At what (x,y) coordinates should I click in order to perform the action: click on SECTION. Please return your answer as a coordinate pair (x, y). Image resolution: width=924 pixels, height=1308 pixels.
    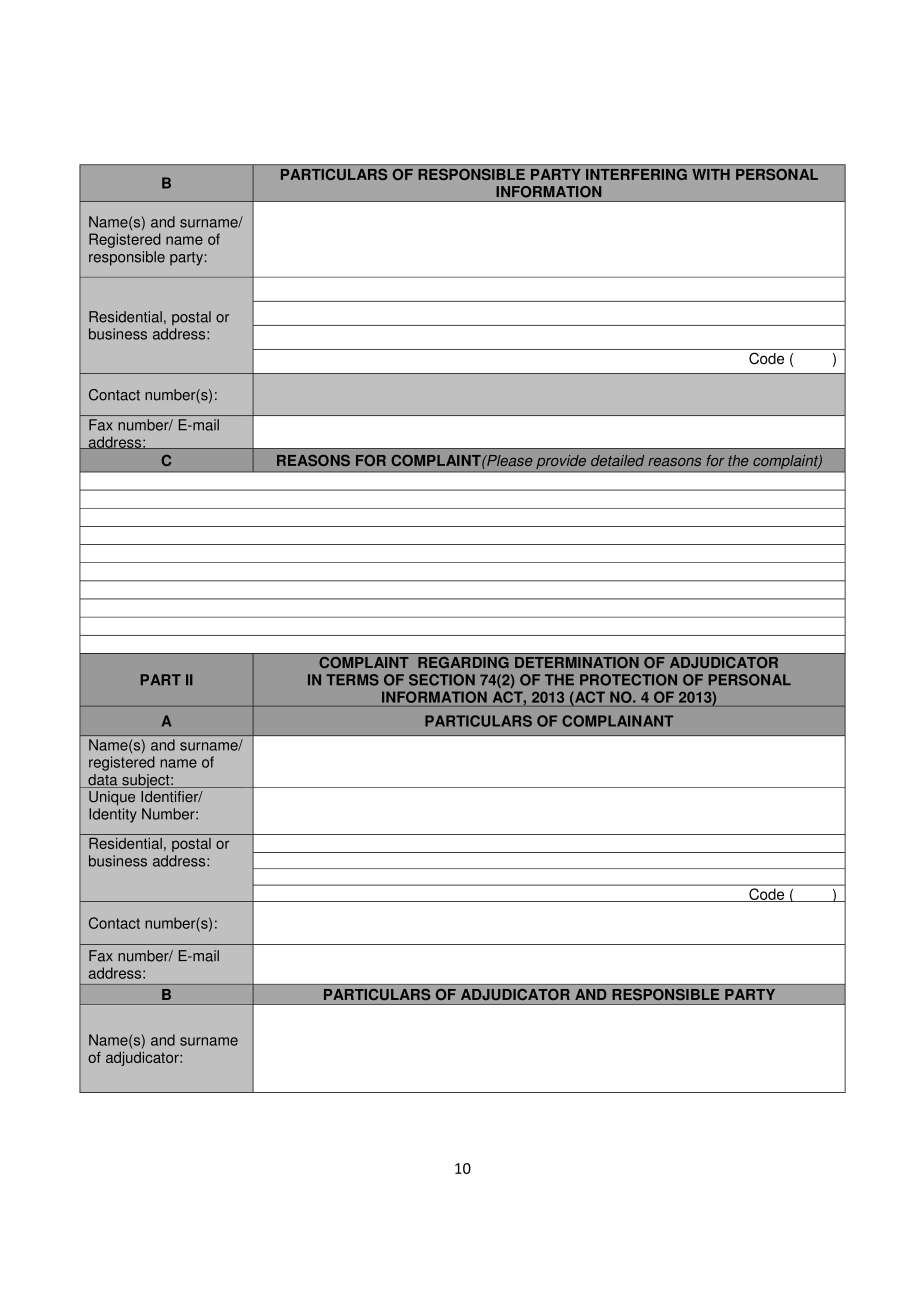
    Looking at the image, I should click on (442, 680).
